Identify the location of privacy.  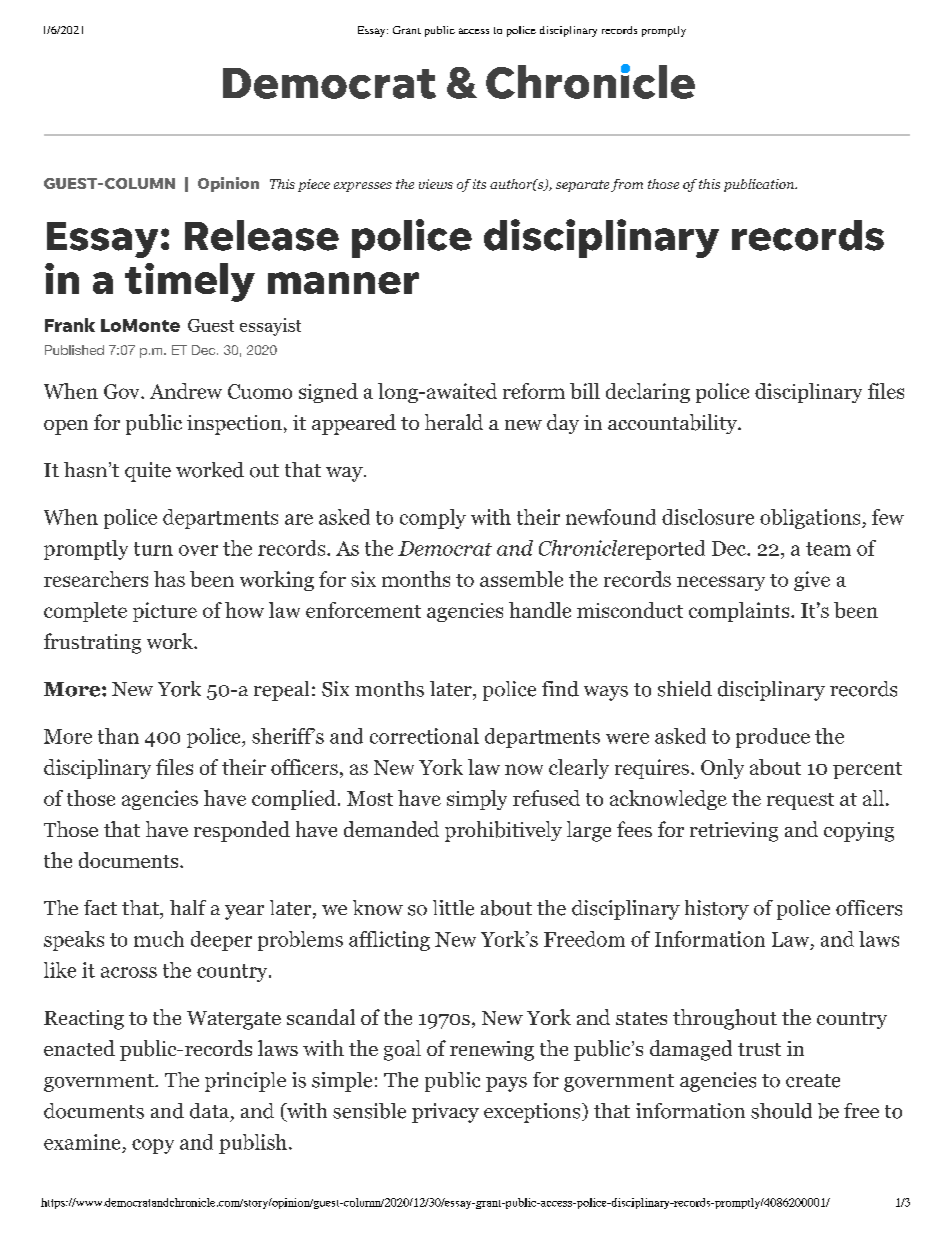
(445, 1113).
